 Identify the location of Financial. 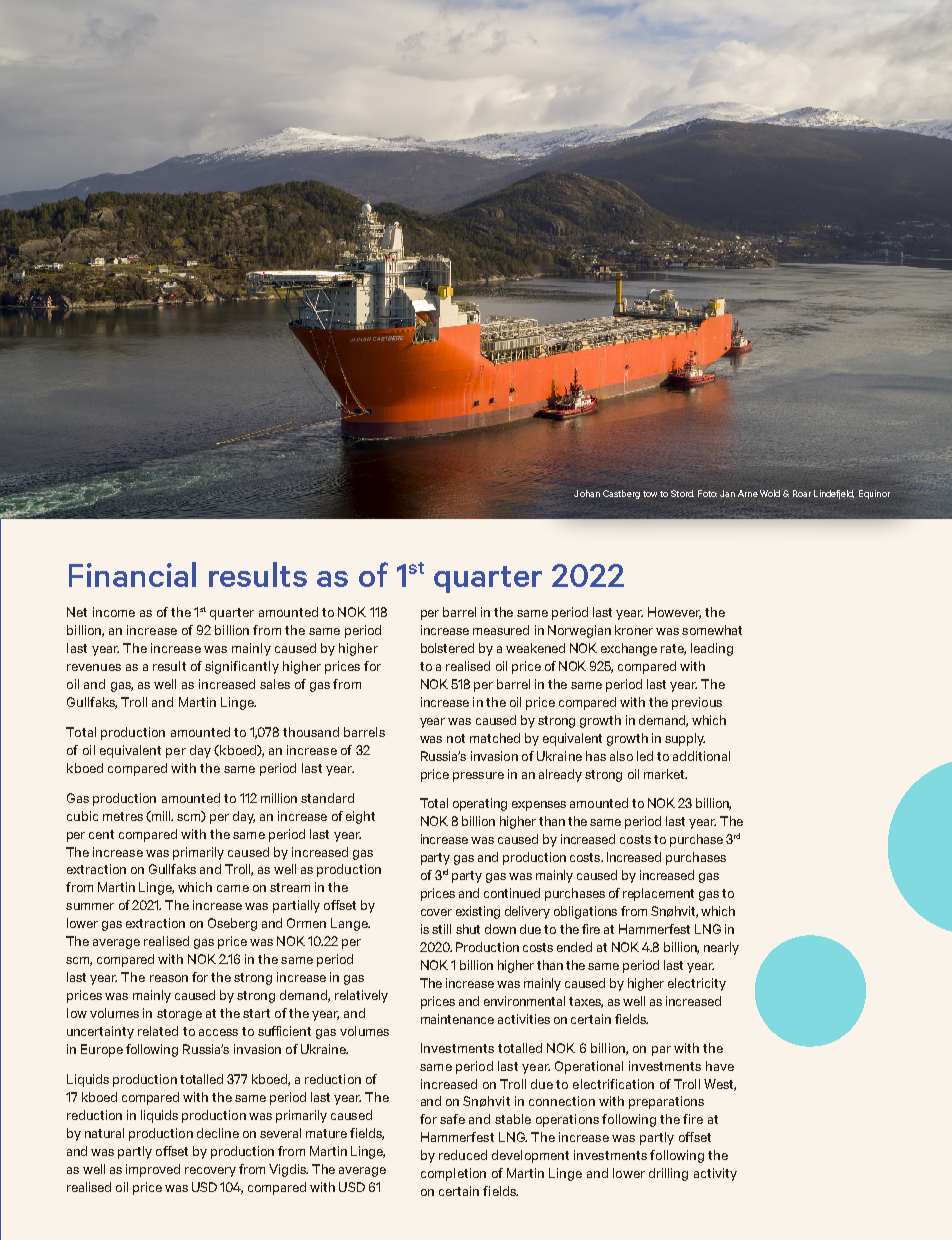
(132, 574).
